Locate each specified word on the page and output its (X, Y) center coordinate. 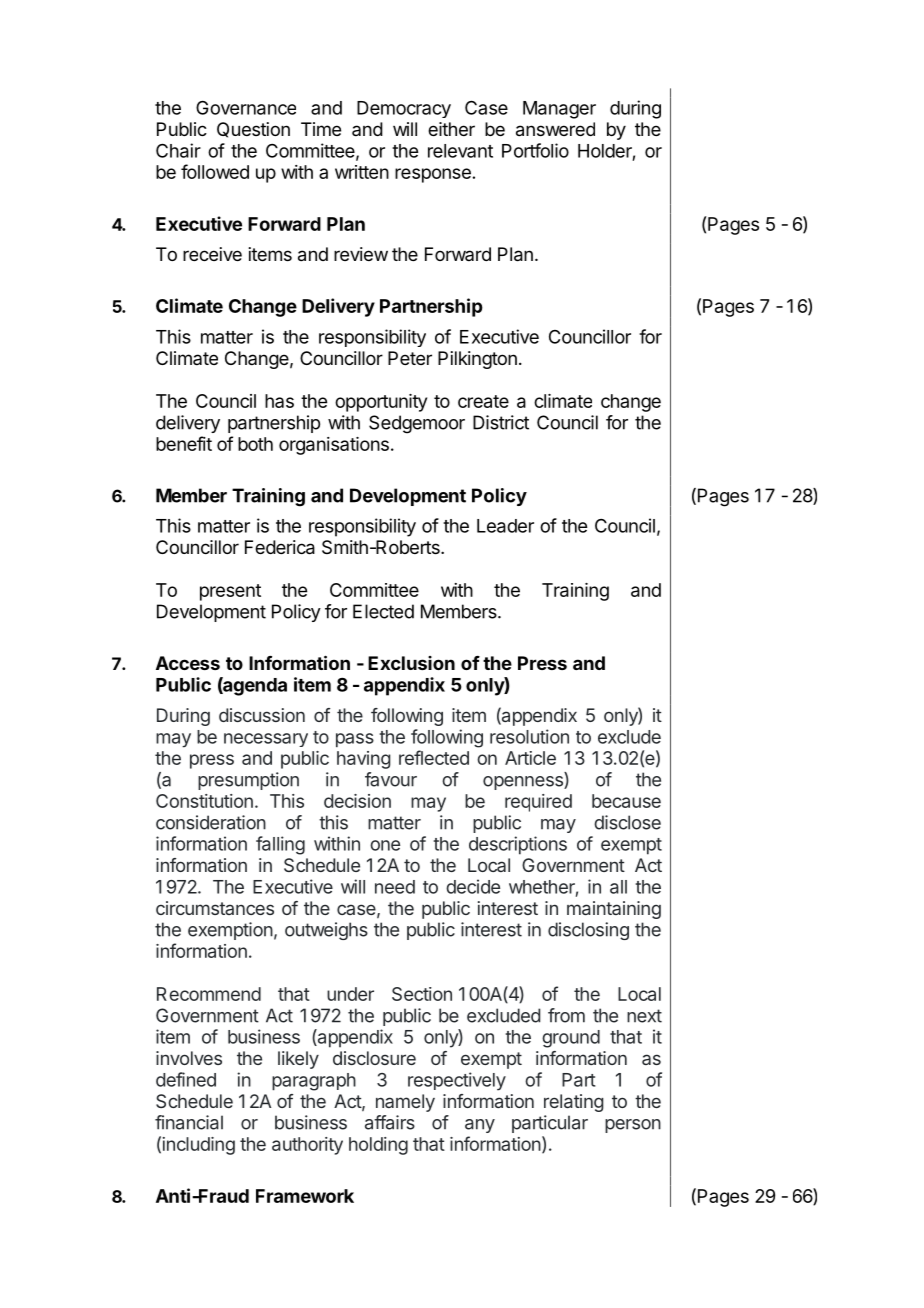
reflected (434, 757)
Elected (383, 611)
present (230, 592)
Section (422, 994)
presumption (248, 781)
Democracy (404, 109)
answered (555, 129)
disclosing (588, 931)
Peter (410, 358)
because (626, 801)
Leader (505, 526)
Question (253, 130)
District (501, 422)
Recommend (209, 994)
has (279, 401)
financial (189, 1122)
